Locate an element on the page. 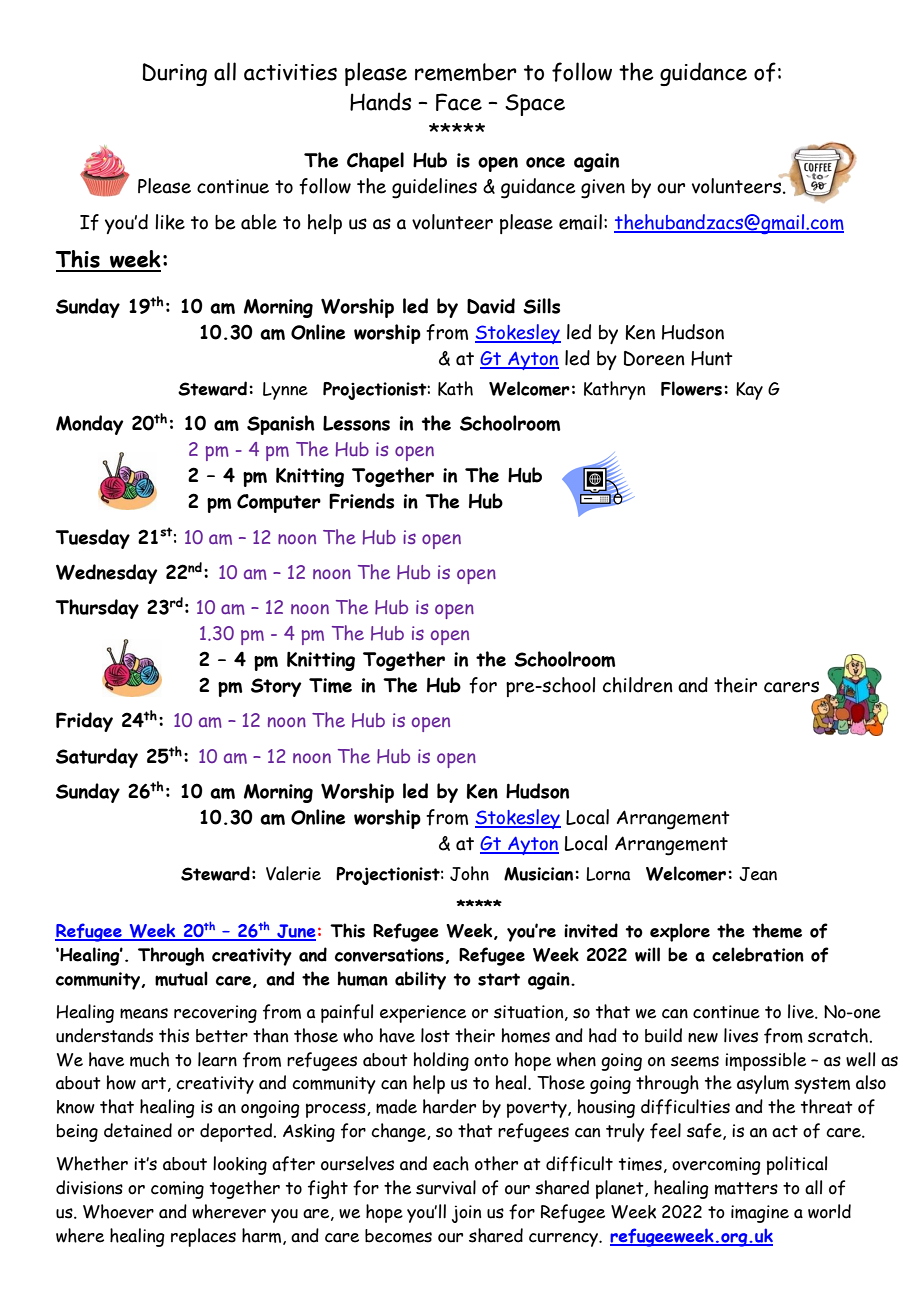  join is located at coordinates (466, 1214).
